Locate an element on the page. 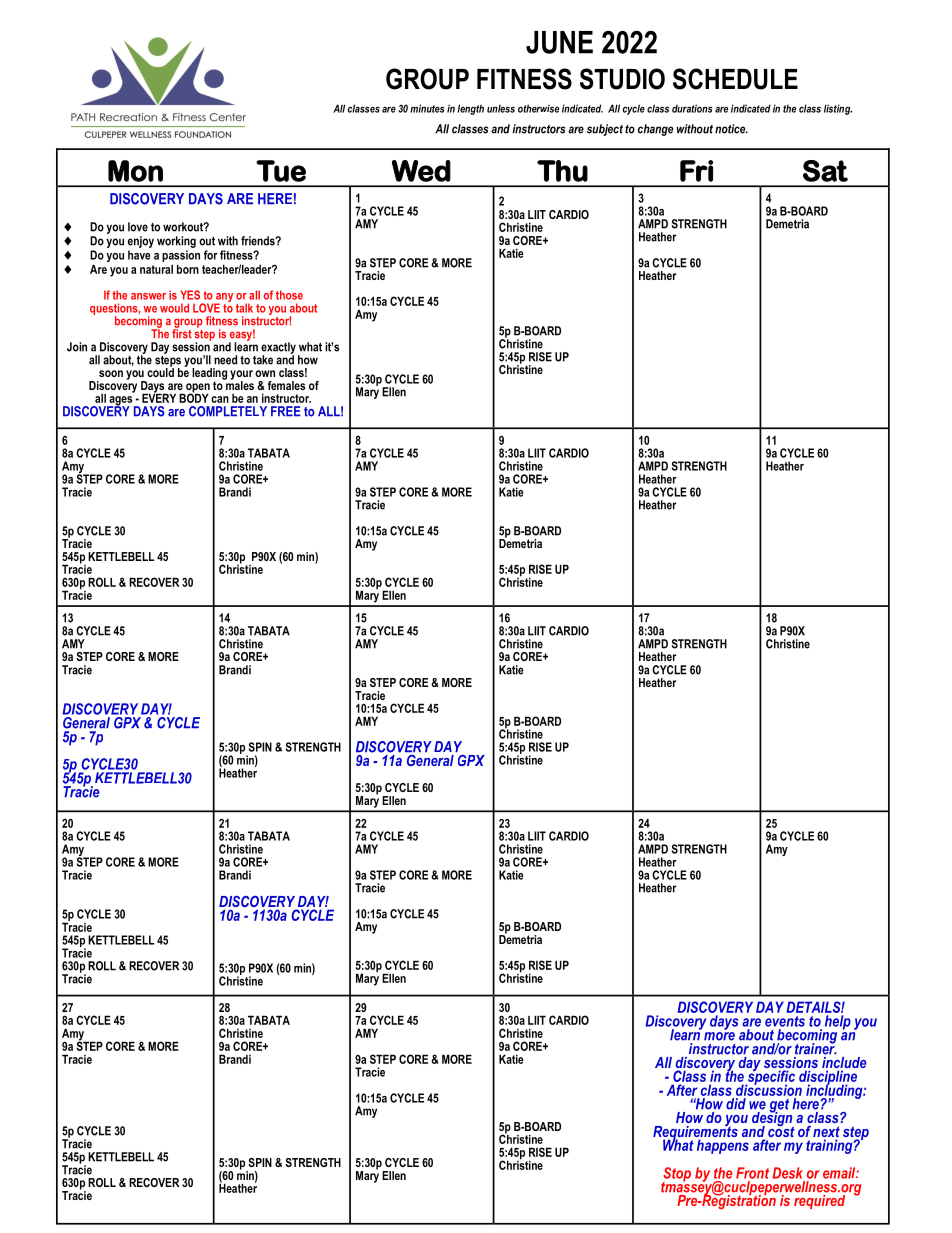 The width and height of the page is (952, 1233). SCHEDULE is located at coordinates (735, 79).
